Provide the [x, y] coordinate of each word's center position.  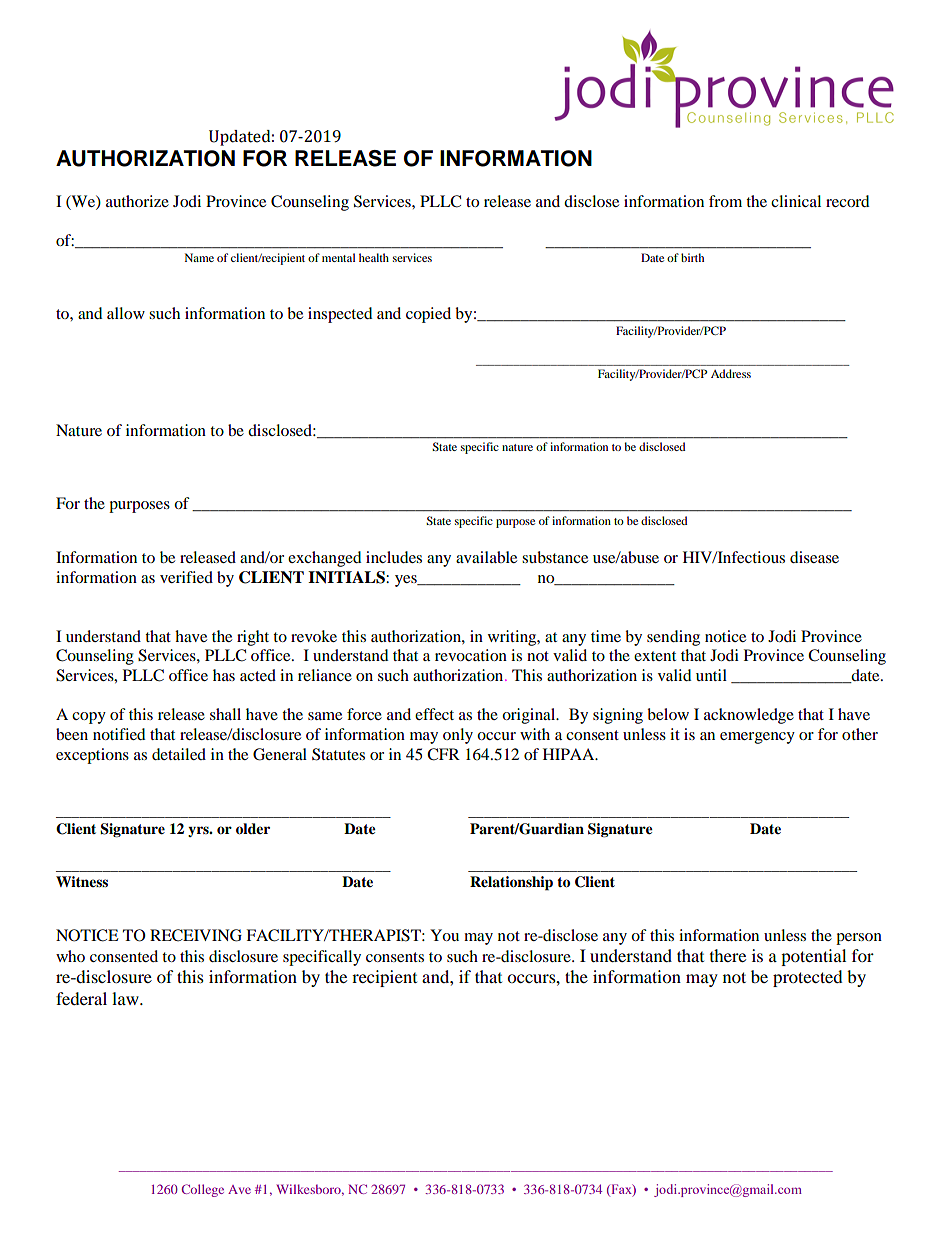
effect [434, 714]
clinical [796, 201]
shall [225, 714]
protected [808, 978]
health [374, 257]
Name [199, 257]
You [444, 935]
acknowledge [749, 716]
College [202, 1190]
